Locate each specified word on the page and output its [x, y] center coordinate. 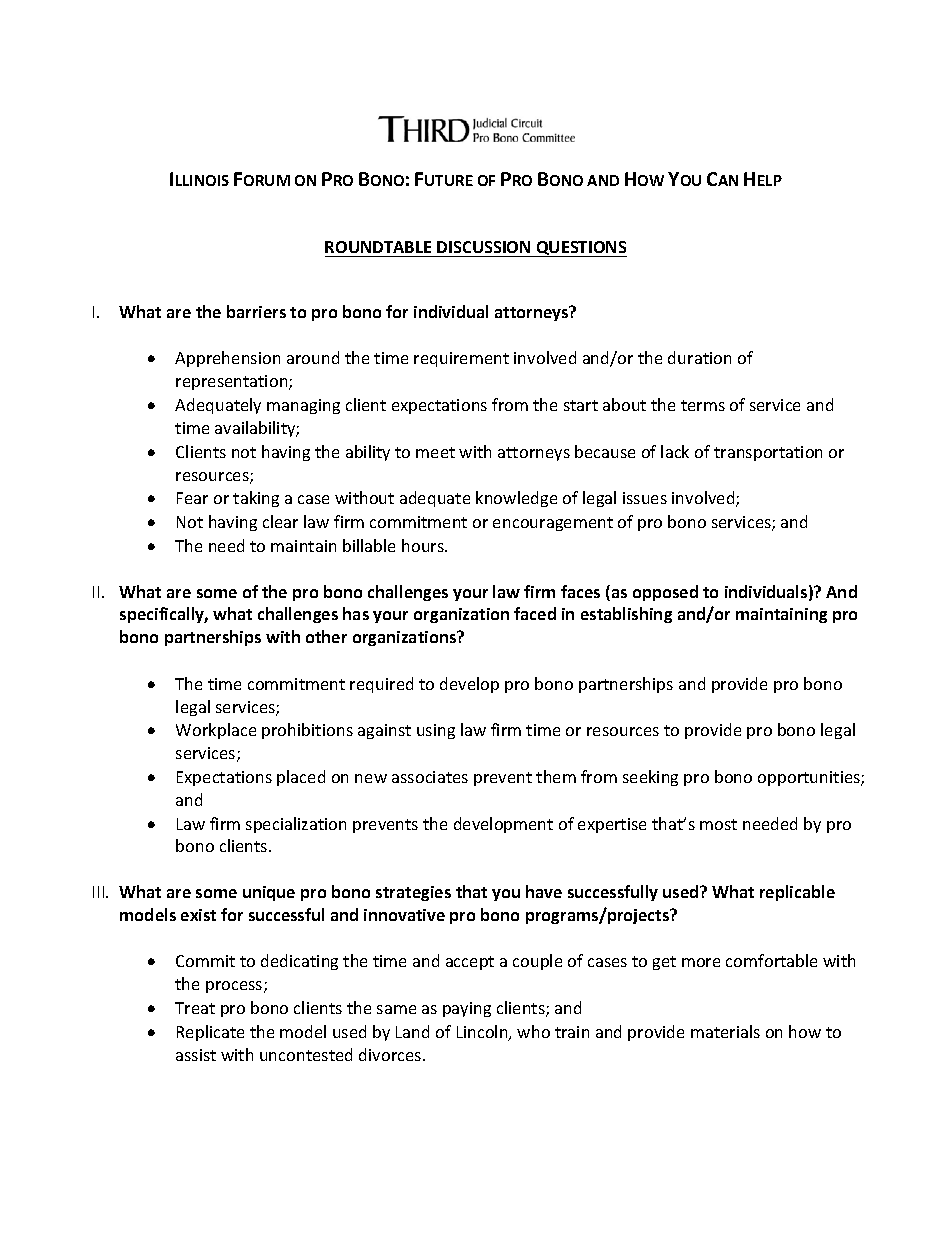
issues [645, 498]
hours [424, 545]
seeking [650, 778]
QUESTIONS [580, 249]
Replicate [210, 1033]
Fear [192, 498]
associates [430, 777]
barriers [256, 311]
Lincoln [483, 1033]
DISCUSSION [483, 247]
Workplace [216, 731]
